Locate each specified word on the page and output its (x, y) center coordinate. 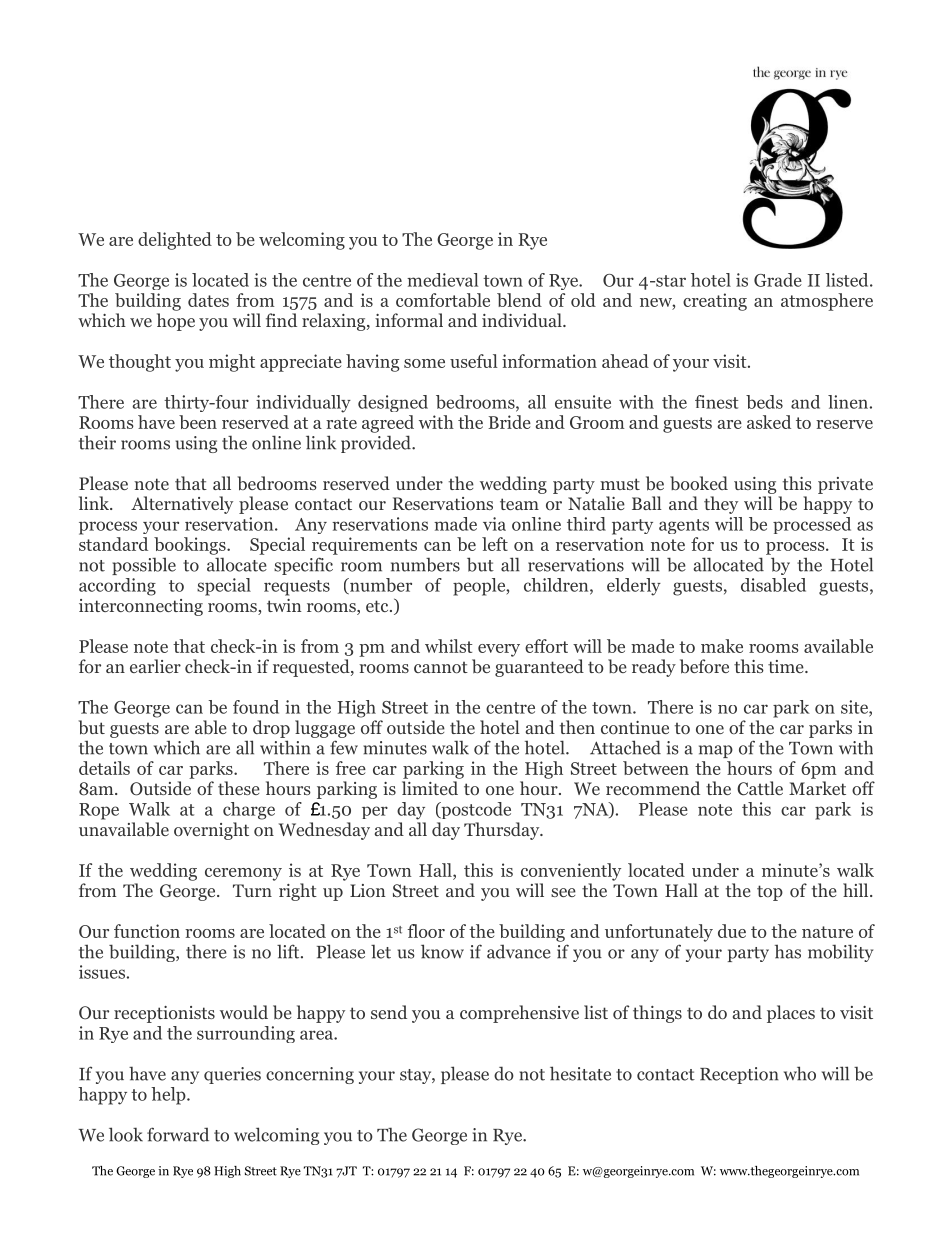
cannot (441, 668)
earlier (155, 666)
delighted (175, 241)
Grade (778, 280)
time (787, 666)
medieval (442, 280)
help (169, 1096)
